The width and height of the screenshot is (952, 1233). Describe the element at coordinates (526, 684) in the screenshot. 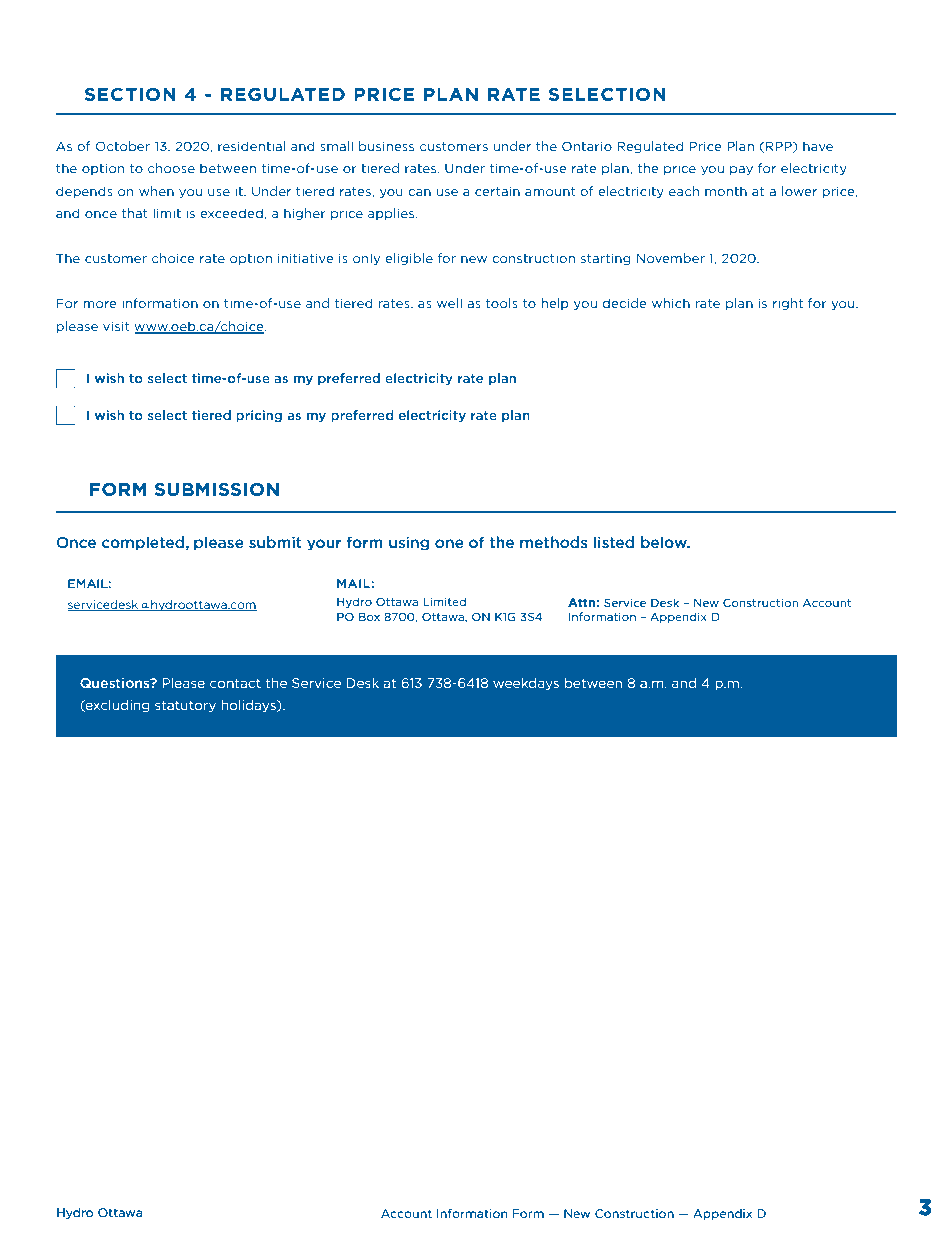

I see `weekdays` at that location.
